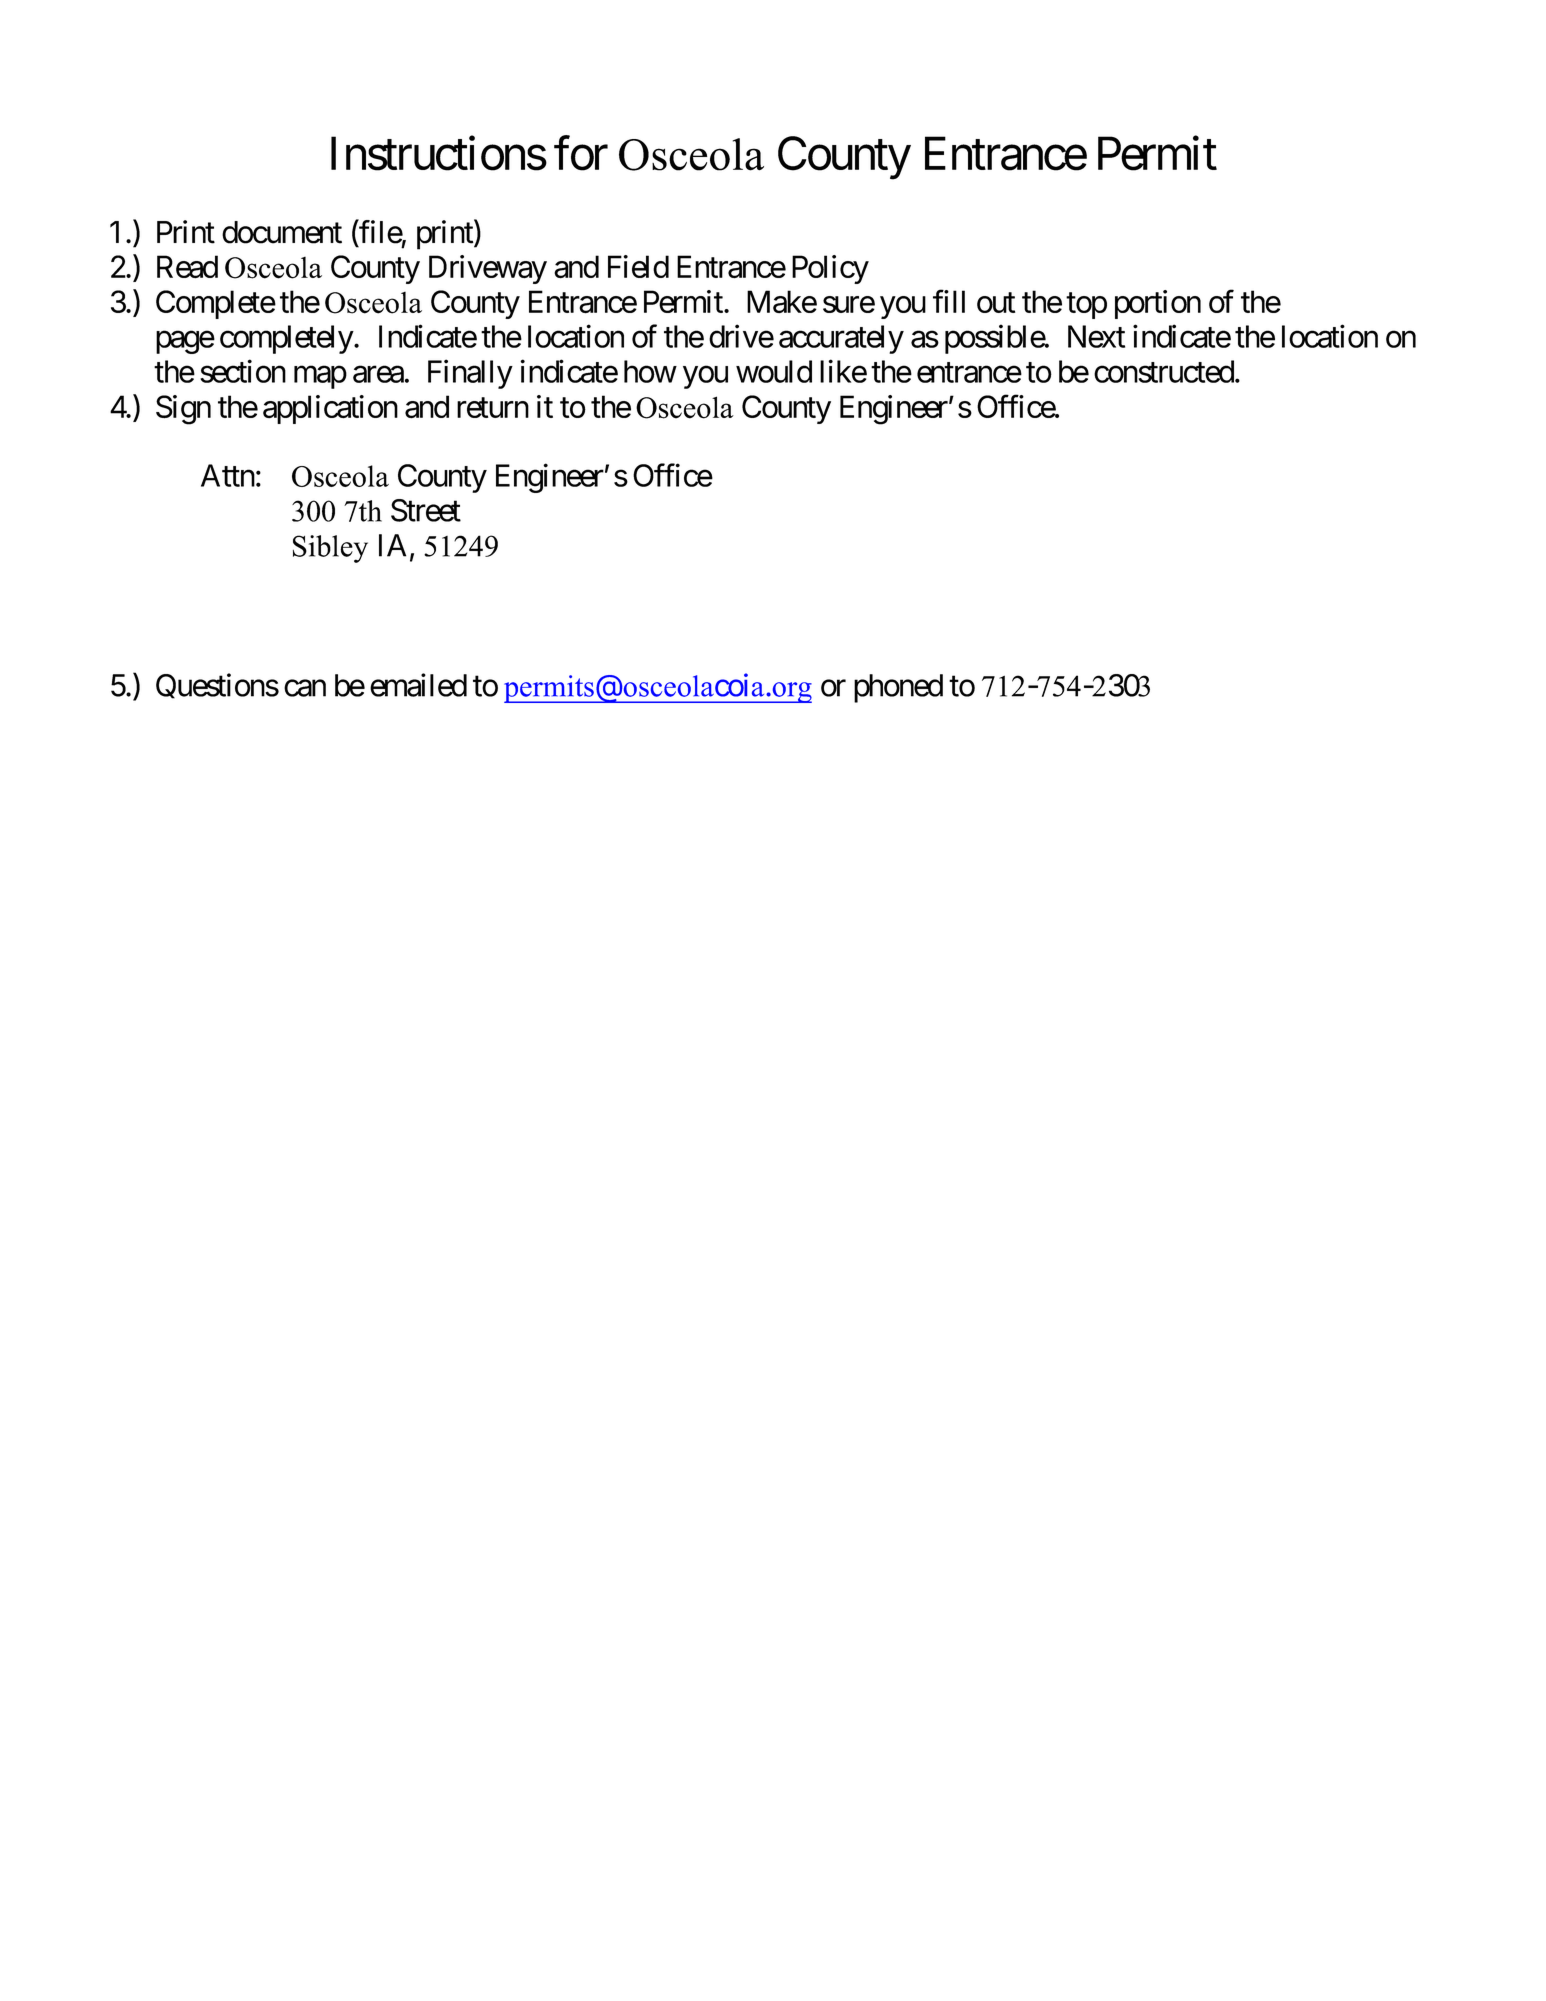  I want to click on out, so click(996, 303).
